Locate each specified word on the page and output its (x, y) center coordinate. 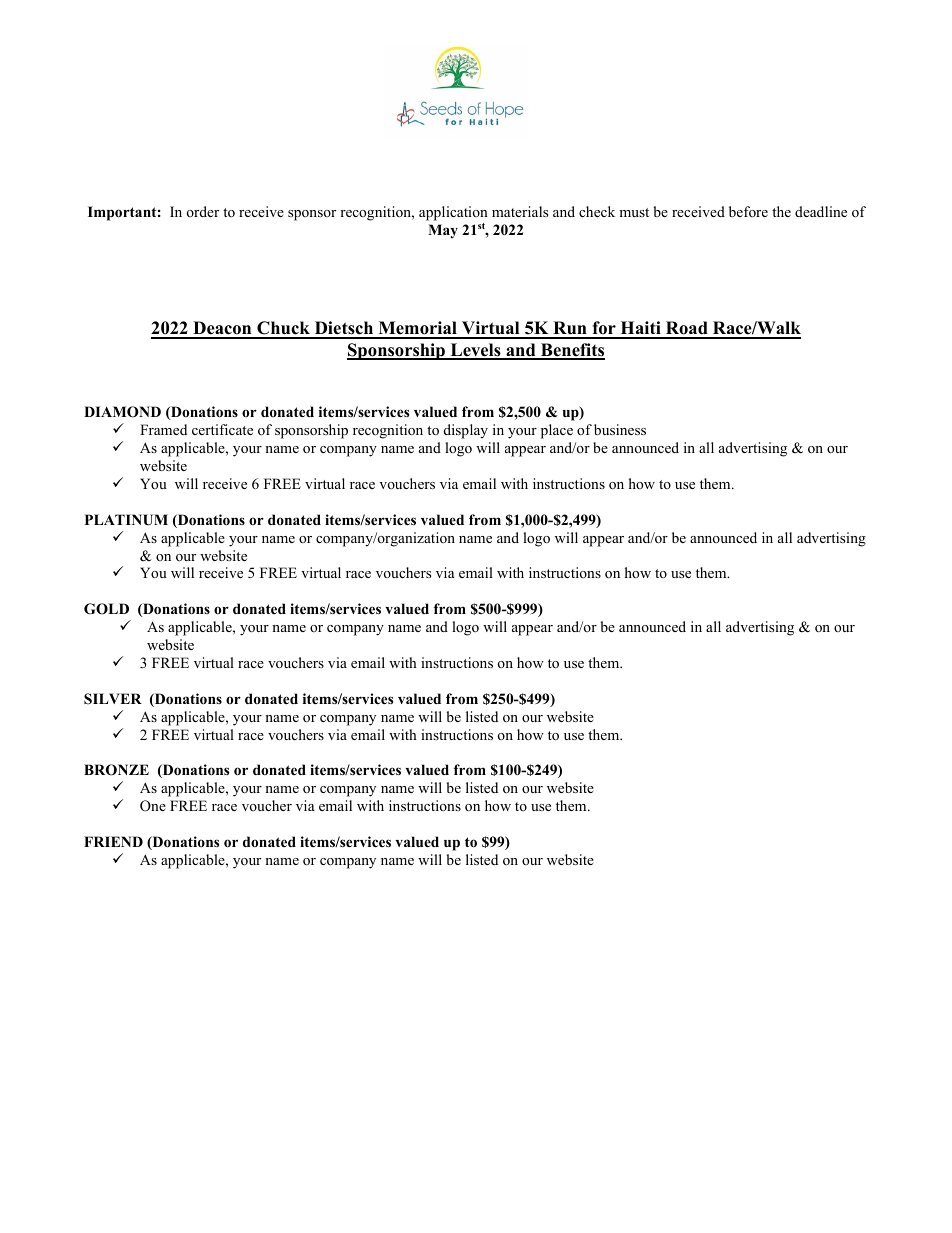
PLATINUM (126, 520)
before (748, 211)
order (203, 211)
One (153, 806)
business (620, 429)
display (466, 431)
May (443, 231)
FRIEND (113, 841)
